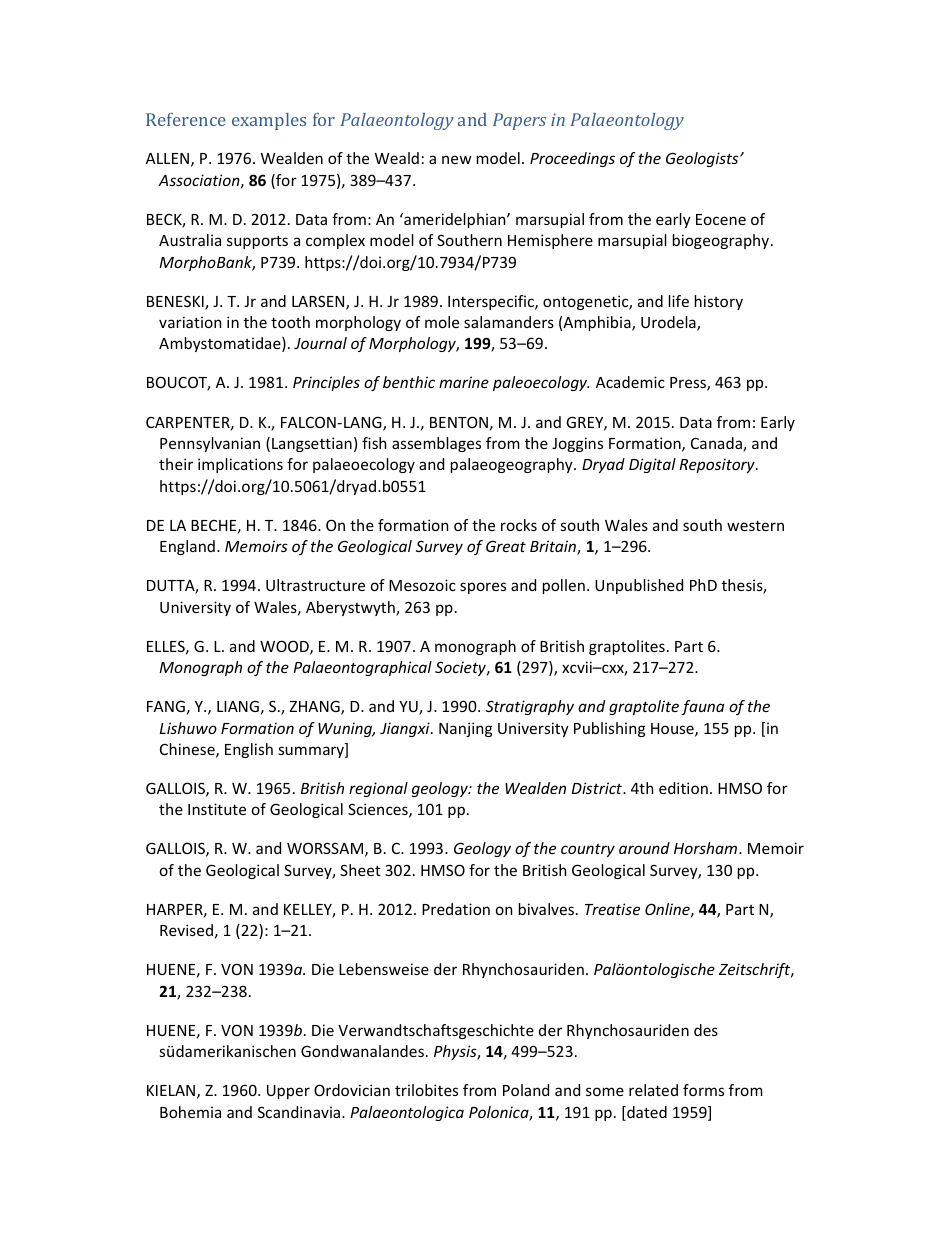 The height and width of the screenshot is (1233, 952). What do you see at coordinates (465, 729) in the screenshot?
I see `Nanjing` at bounding box center [465, 729].
